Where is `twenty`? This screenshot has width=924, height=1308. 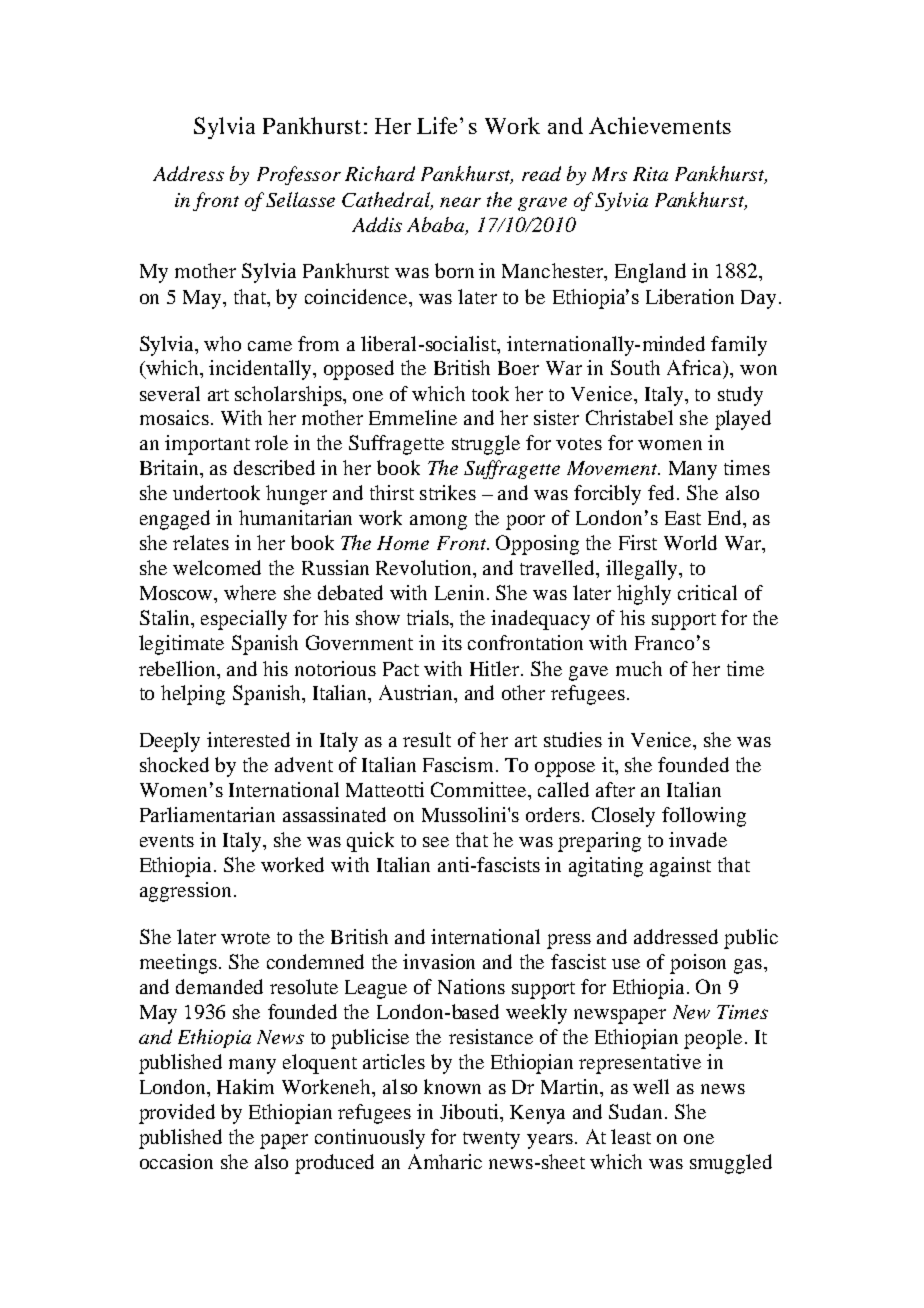 twenty is located at coordinates (491, 1140).
